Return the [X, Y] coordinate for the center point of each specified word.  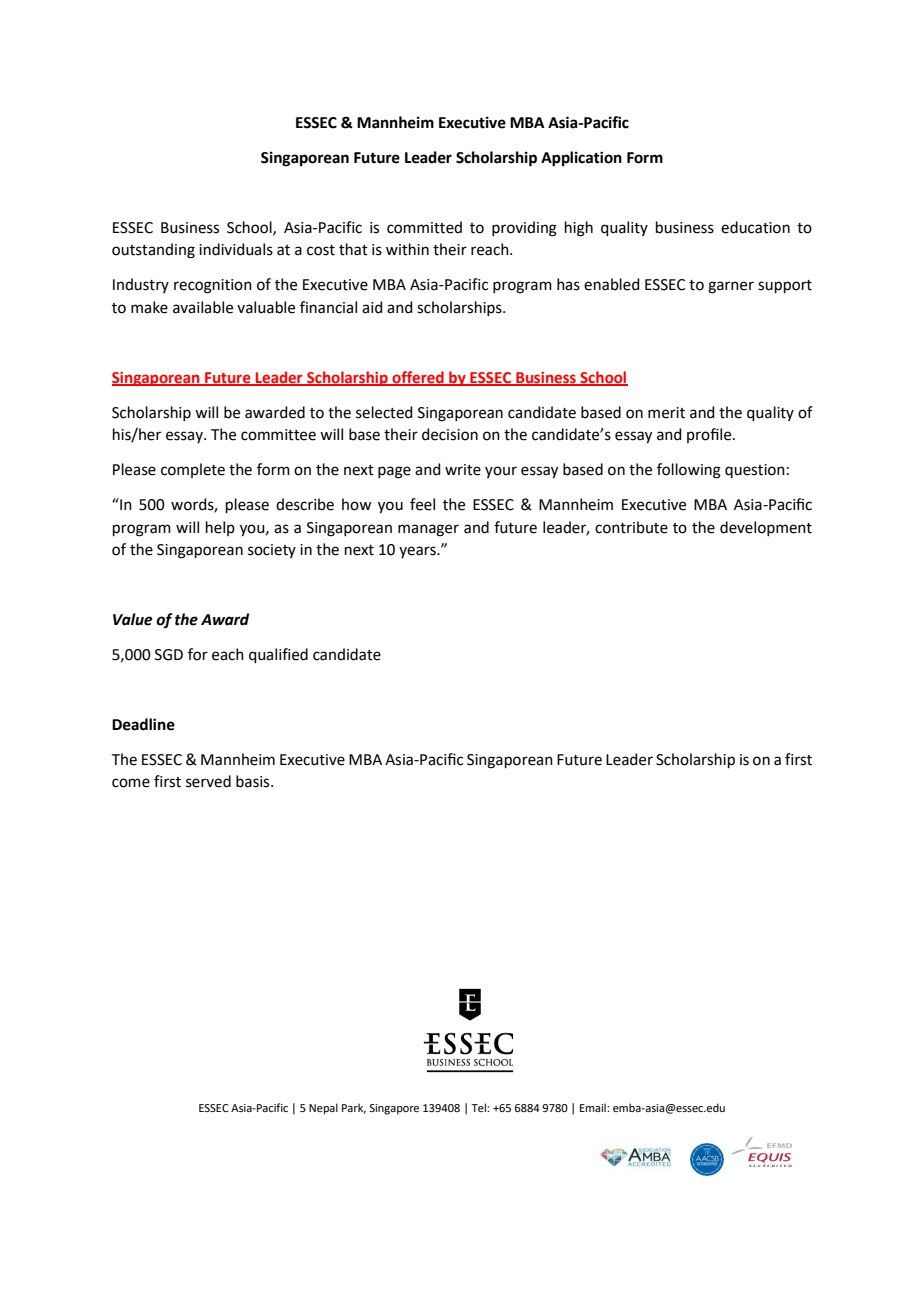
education [755, 227]
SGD [169, 655]
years [418, 552]
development [766, 528]
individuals [236, 249]
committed [424, 227]
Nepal [323, 1109]
